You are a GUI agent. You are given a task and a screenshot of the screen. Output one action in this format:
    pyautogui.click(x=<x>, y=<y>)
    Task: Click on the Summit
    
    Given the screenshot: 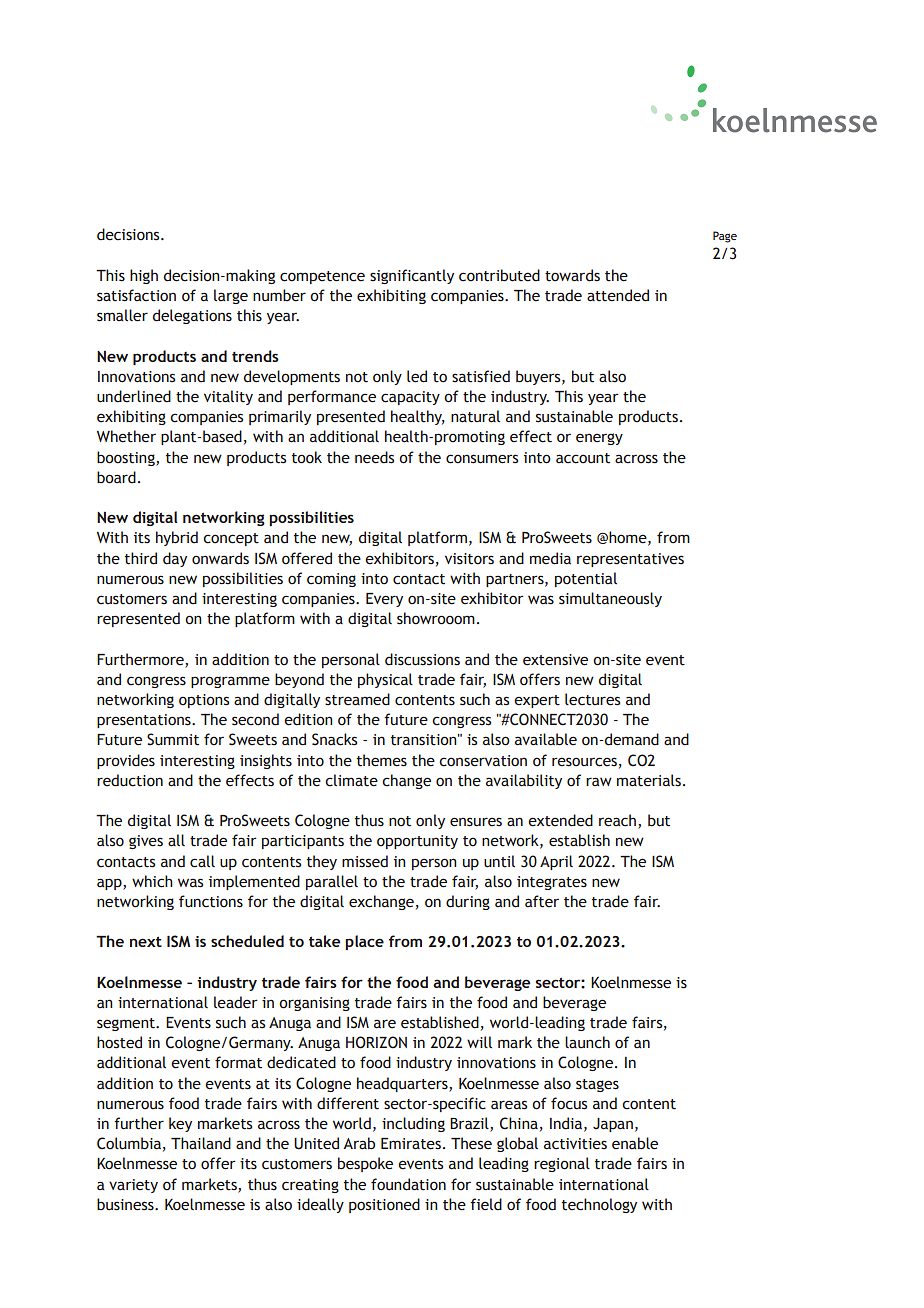 What is the action you would take?
    pyautogui.click(x=173, y=739)
